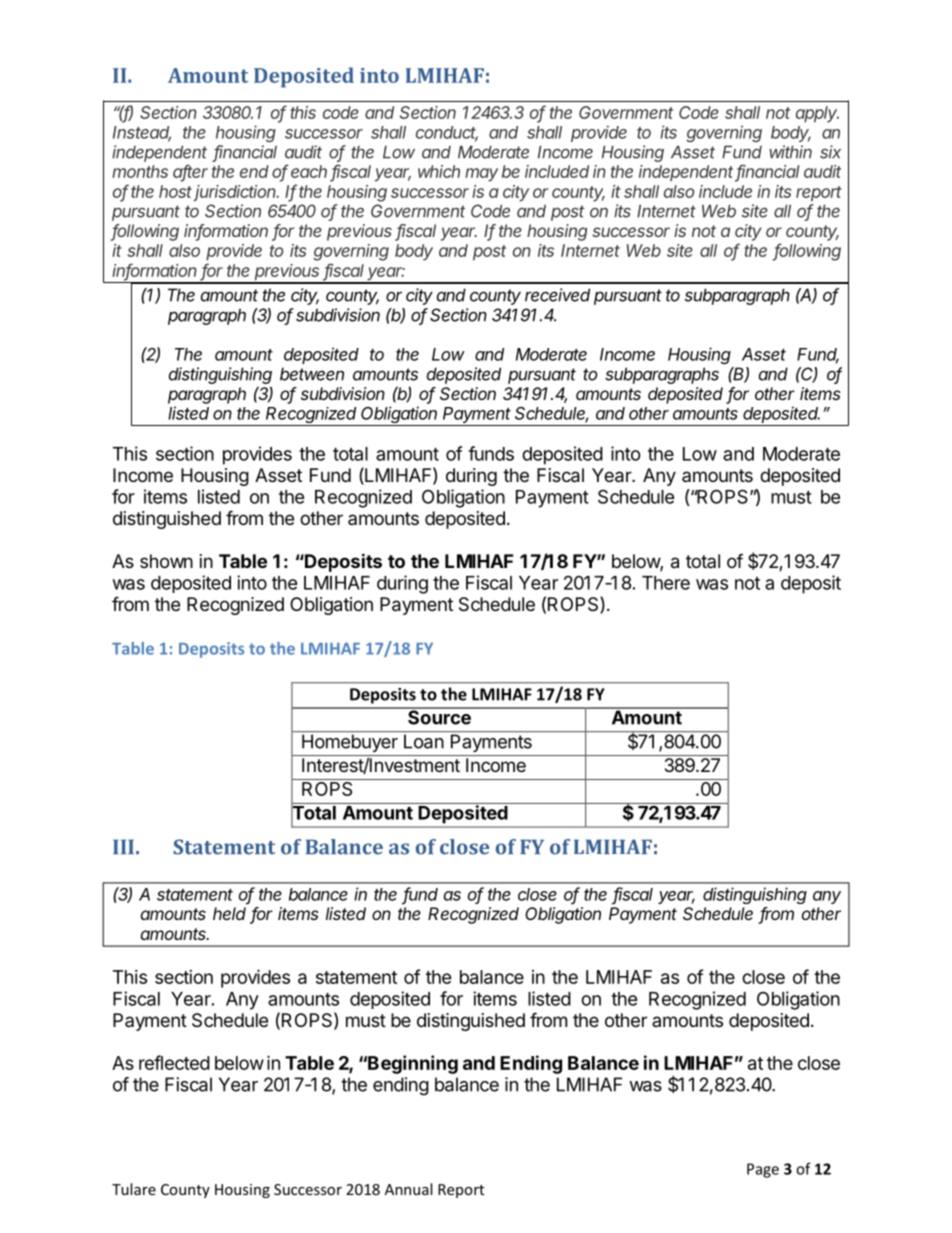  Describe the element at coordinates (447, 133) in the document. I see `conduct` at that location.
